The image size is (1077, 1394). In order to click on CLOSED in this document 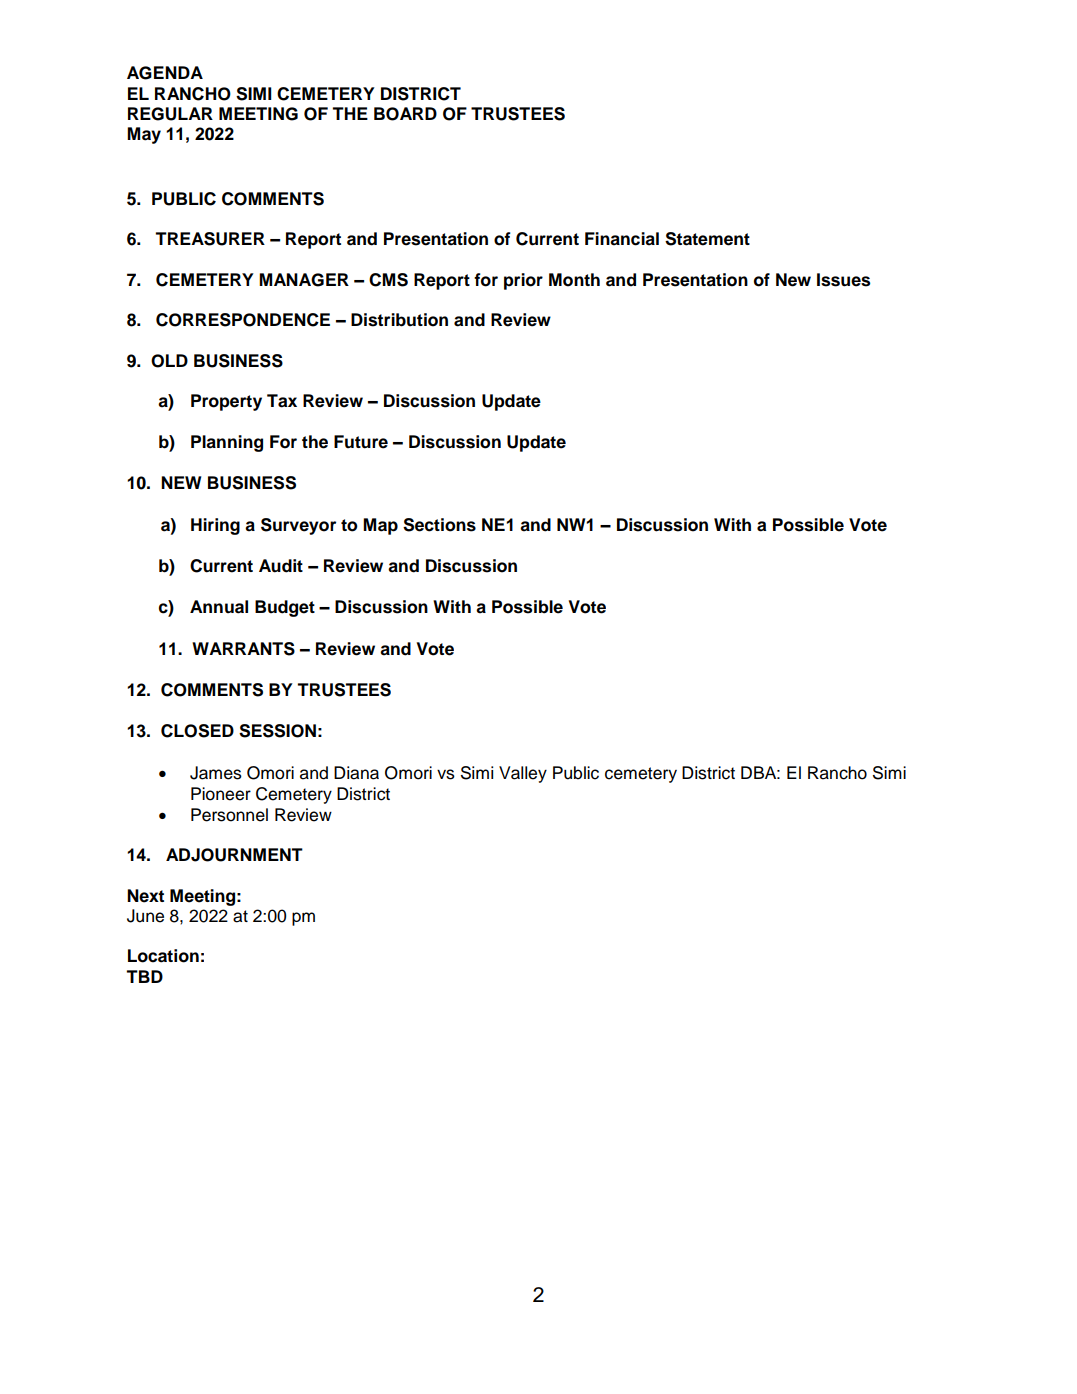, I will do `click(197, 731)`.
